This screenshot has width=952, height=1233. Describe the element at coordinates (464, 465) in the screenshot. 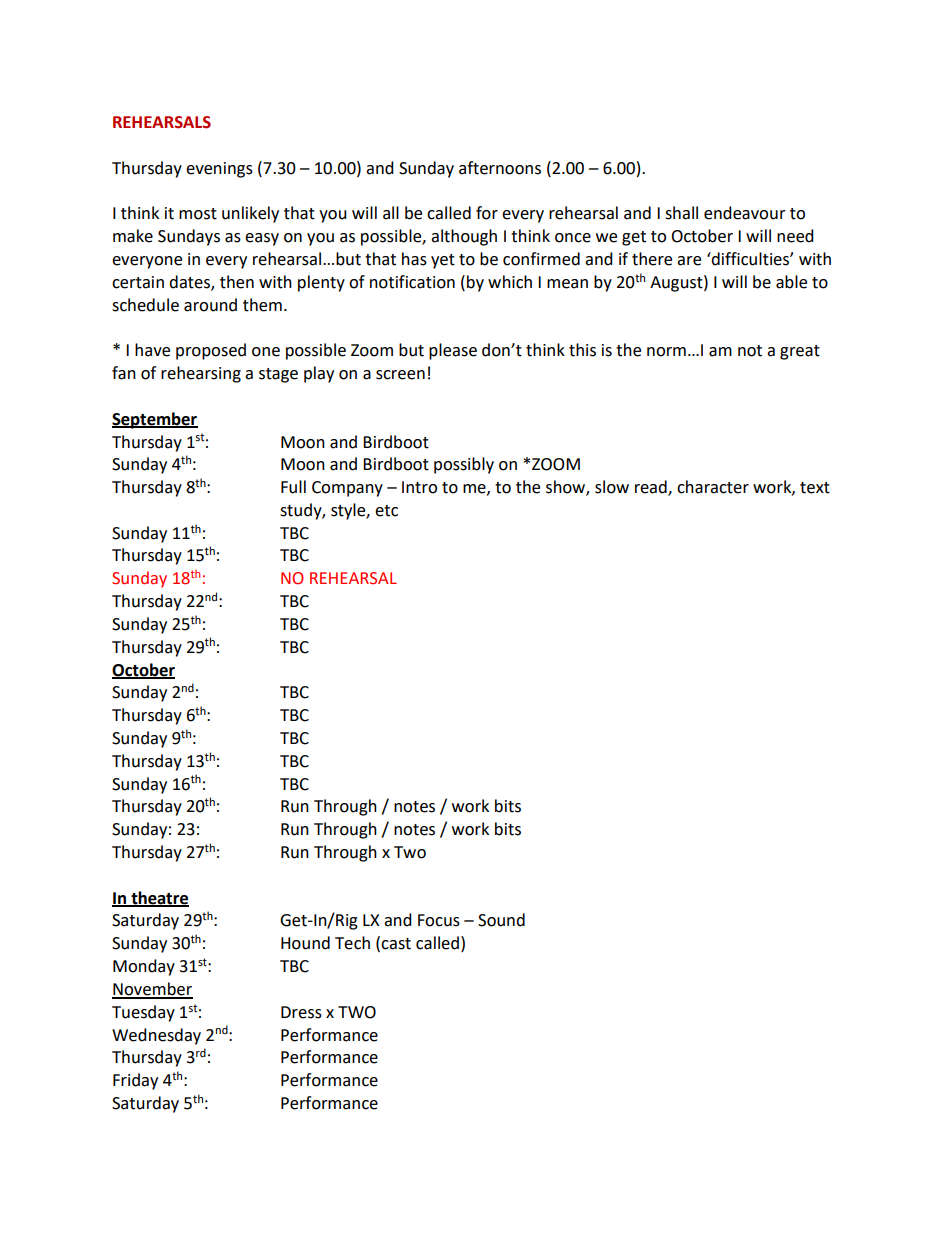

I see `possibly` at that location.
